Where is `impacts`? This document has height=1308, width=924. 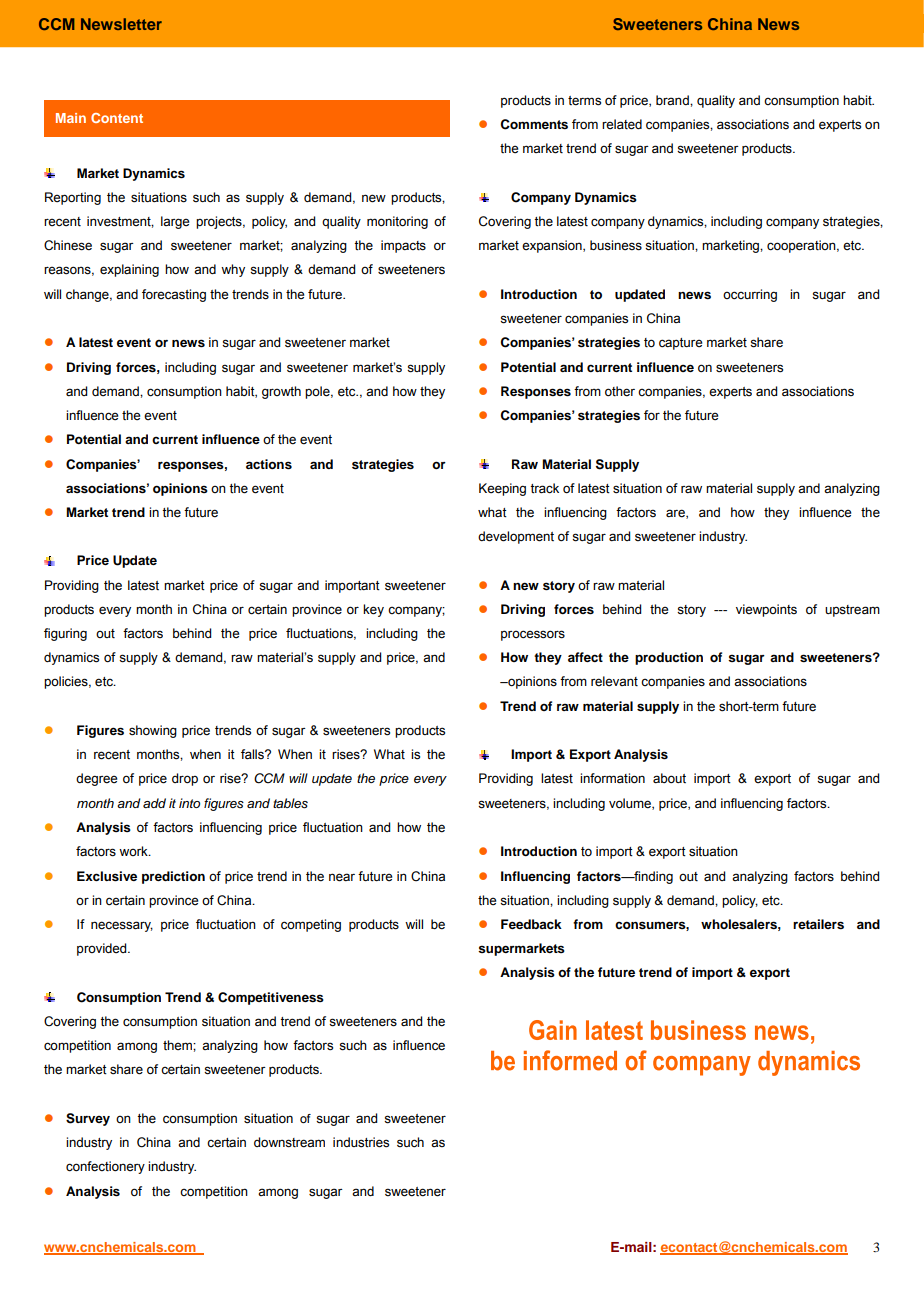 impacts is located at coordinates (403, 246).
